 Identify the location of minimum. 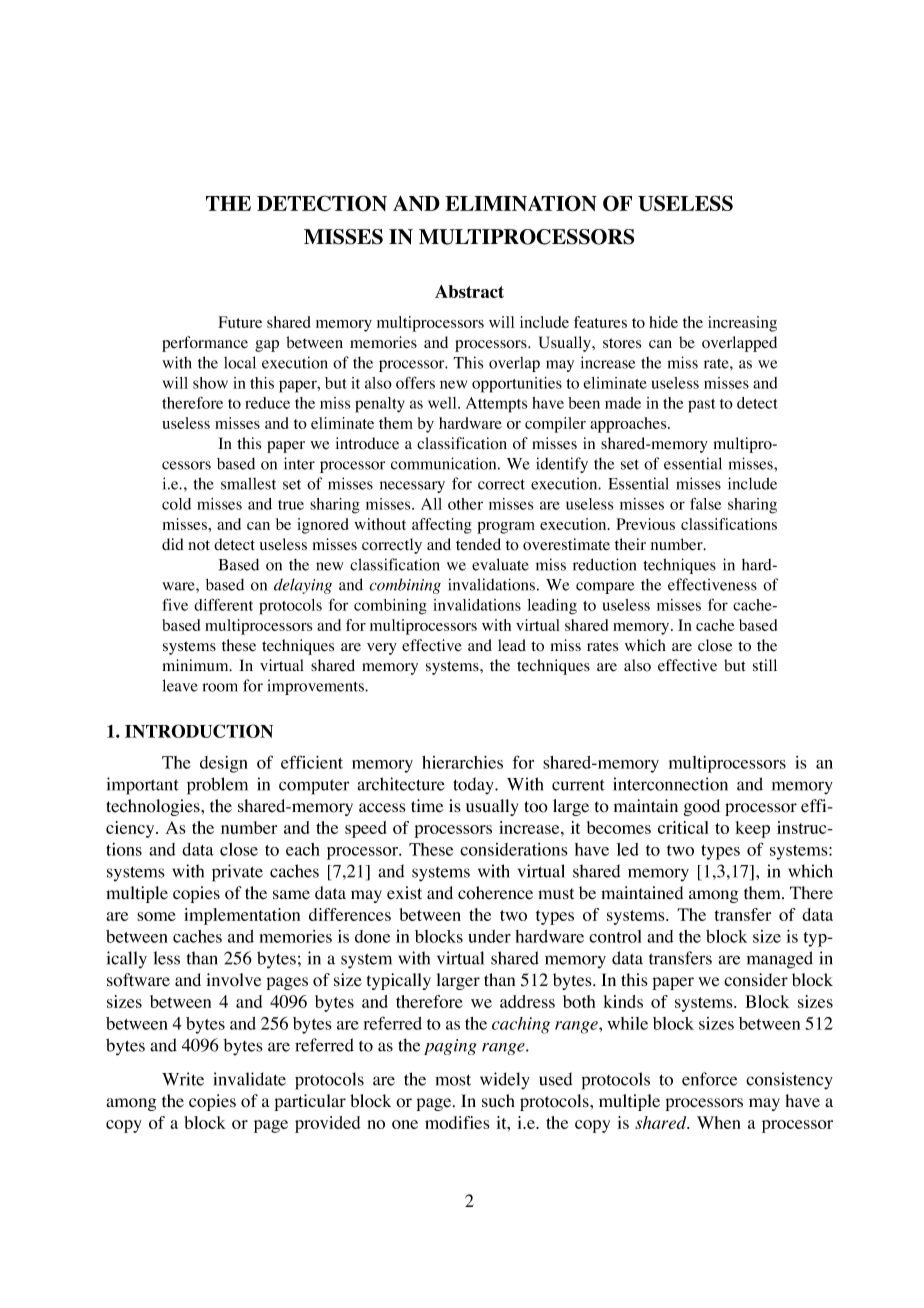
(197, 665).
